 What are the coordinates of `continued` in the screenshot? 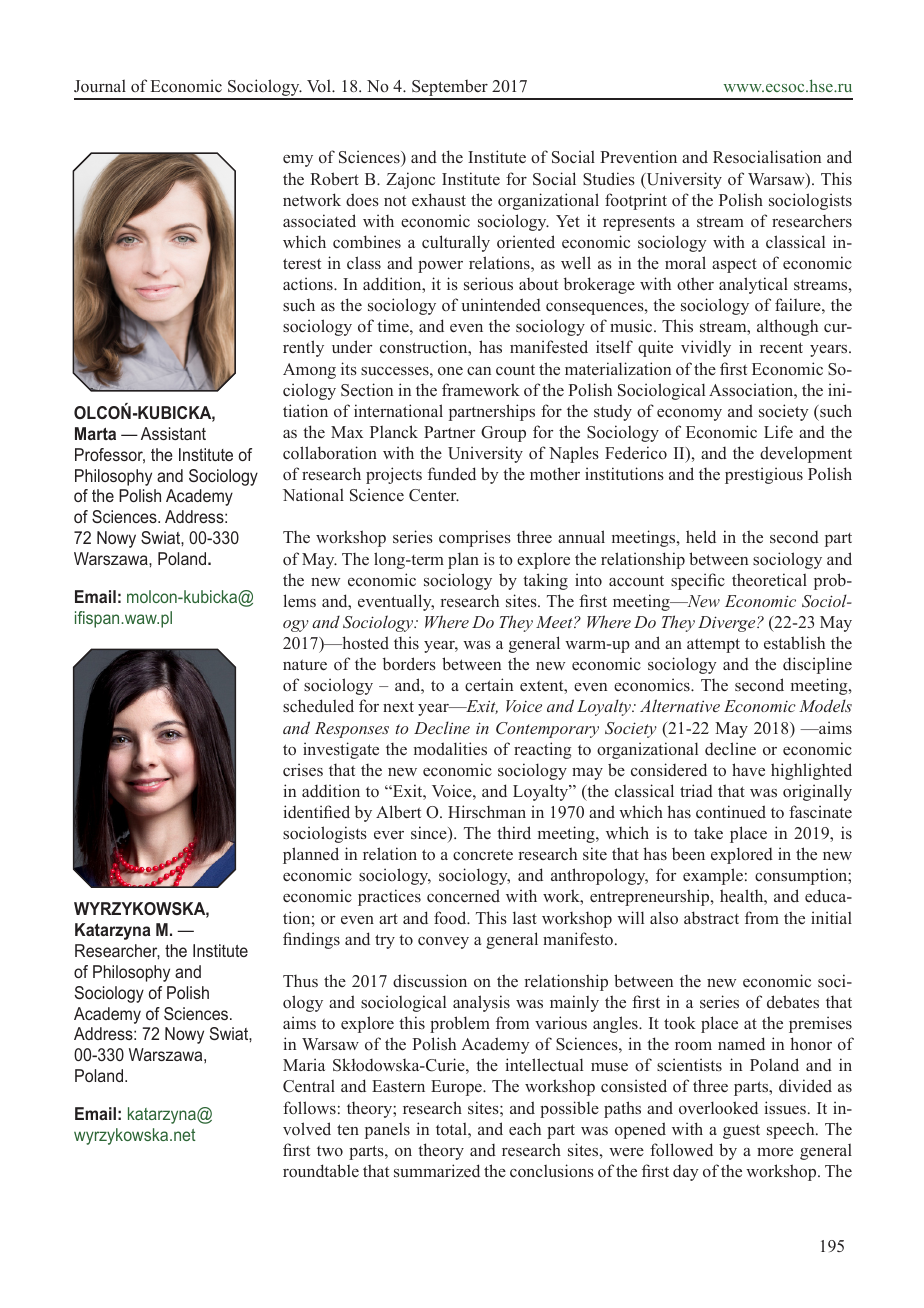 It's located at (731, 811).
